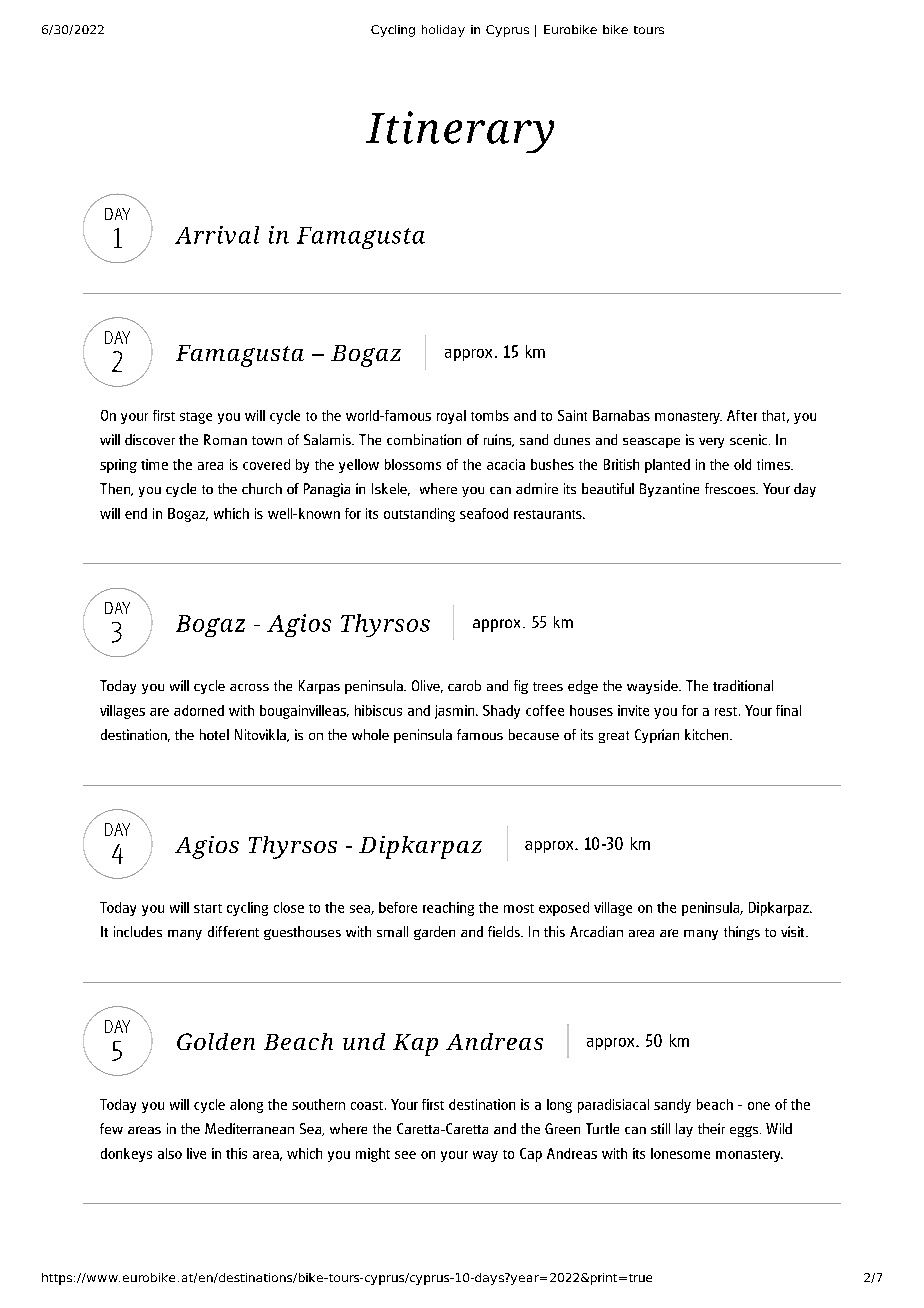  Describe the element at coordinates (460, 132) in the screenshot. I see `Itinerary` at that location.
